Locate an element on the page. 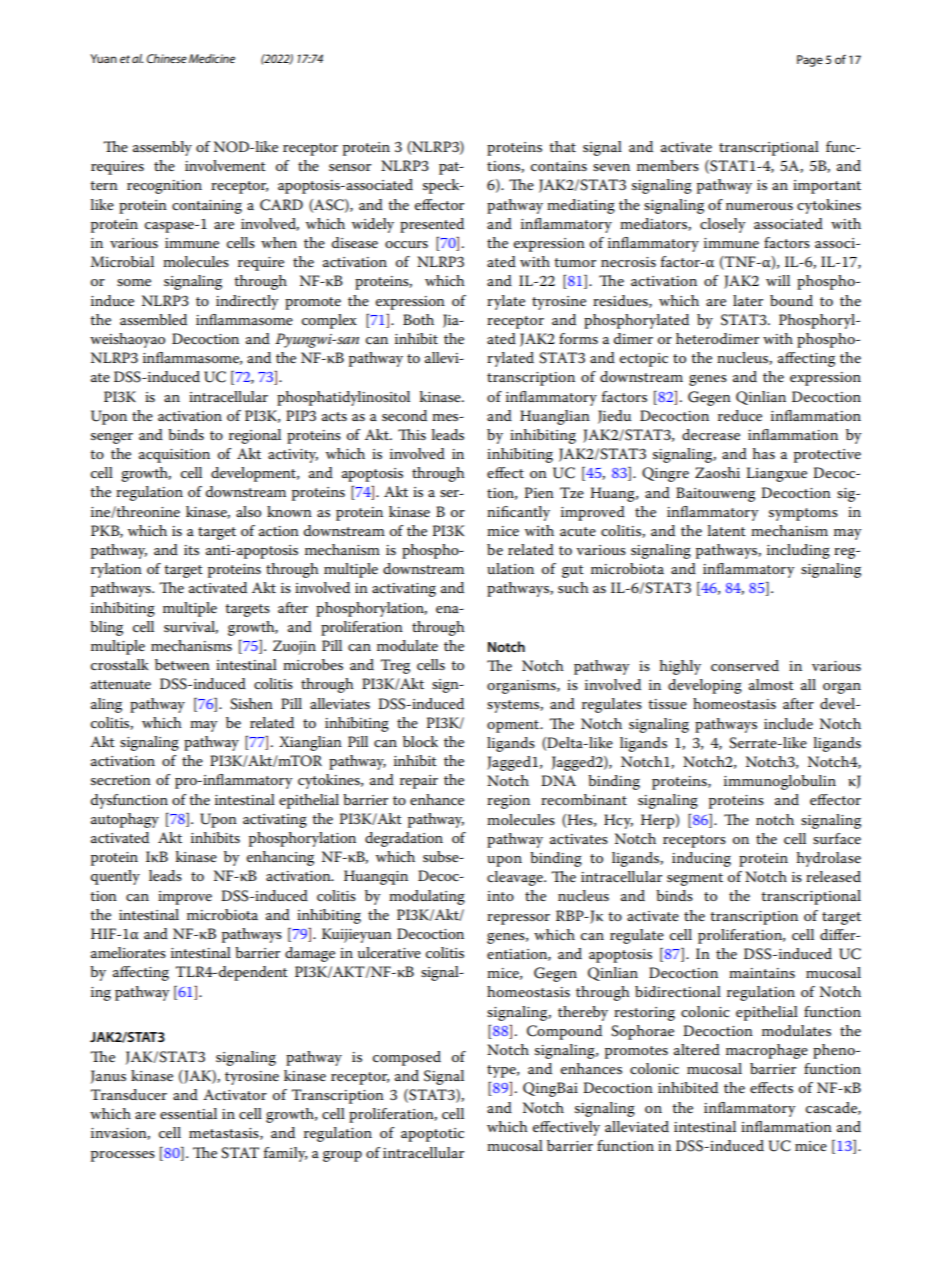 This image has height=1265, width=952. between is located at coordinates (182, 664).
